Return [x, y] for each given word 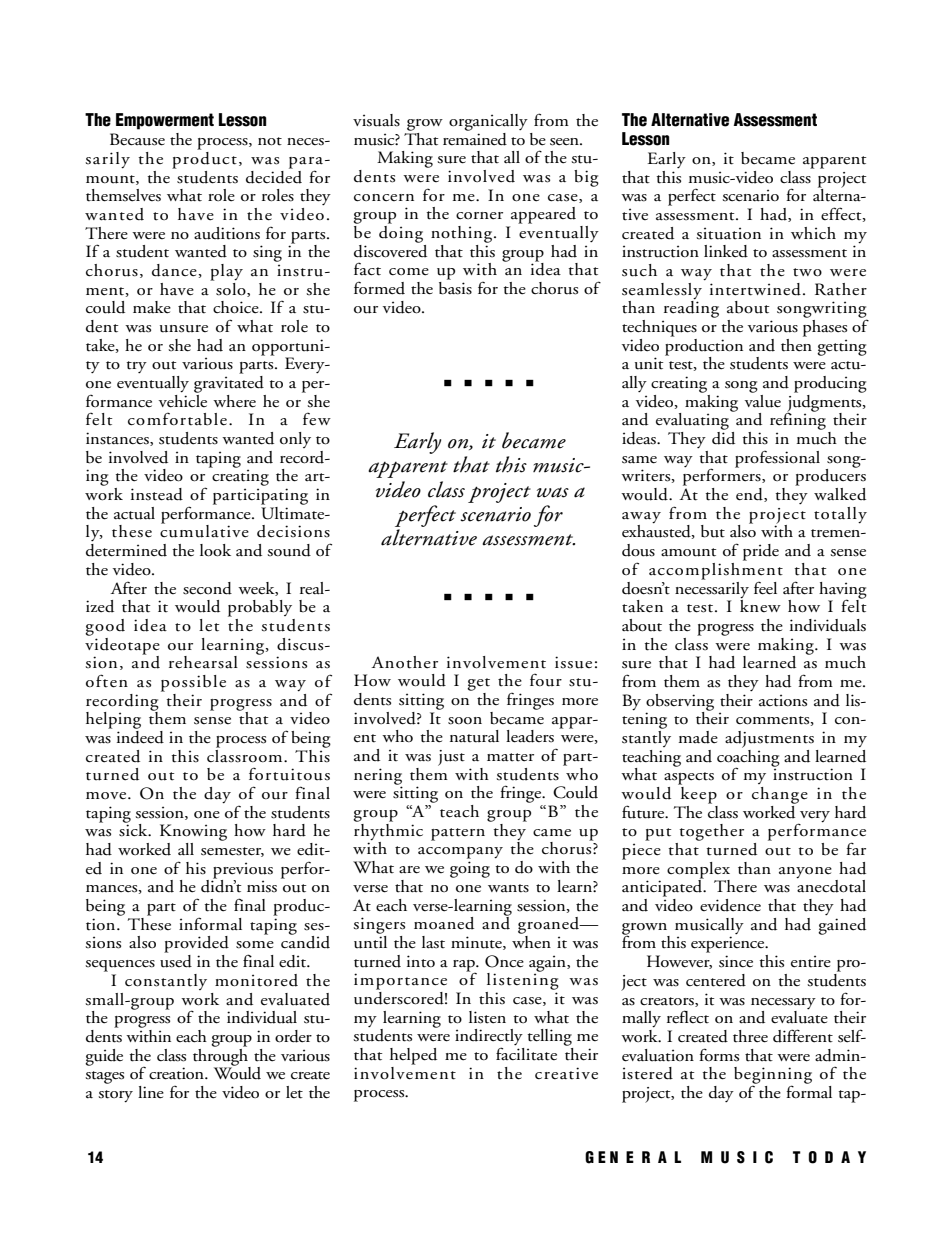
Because [137, 139]
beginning [773, 1076]
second [207, 588]
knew [760, 605]
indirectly [489, 1038]
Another [404, 662]
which [813, 233]
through [221, 1057]
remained [475, 138]
